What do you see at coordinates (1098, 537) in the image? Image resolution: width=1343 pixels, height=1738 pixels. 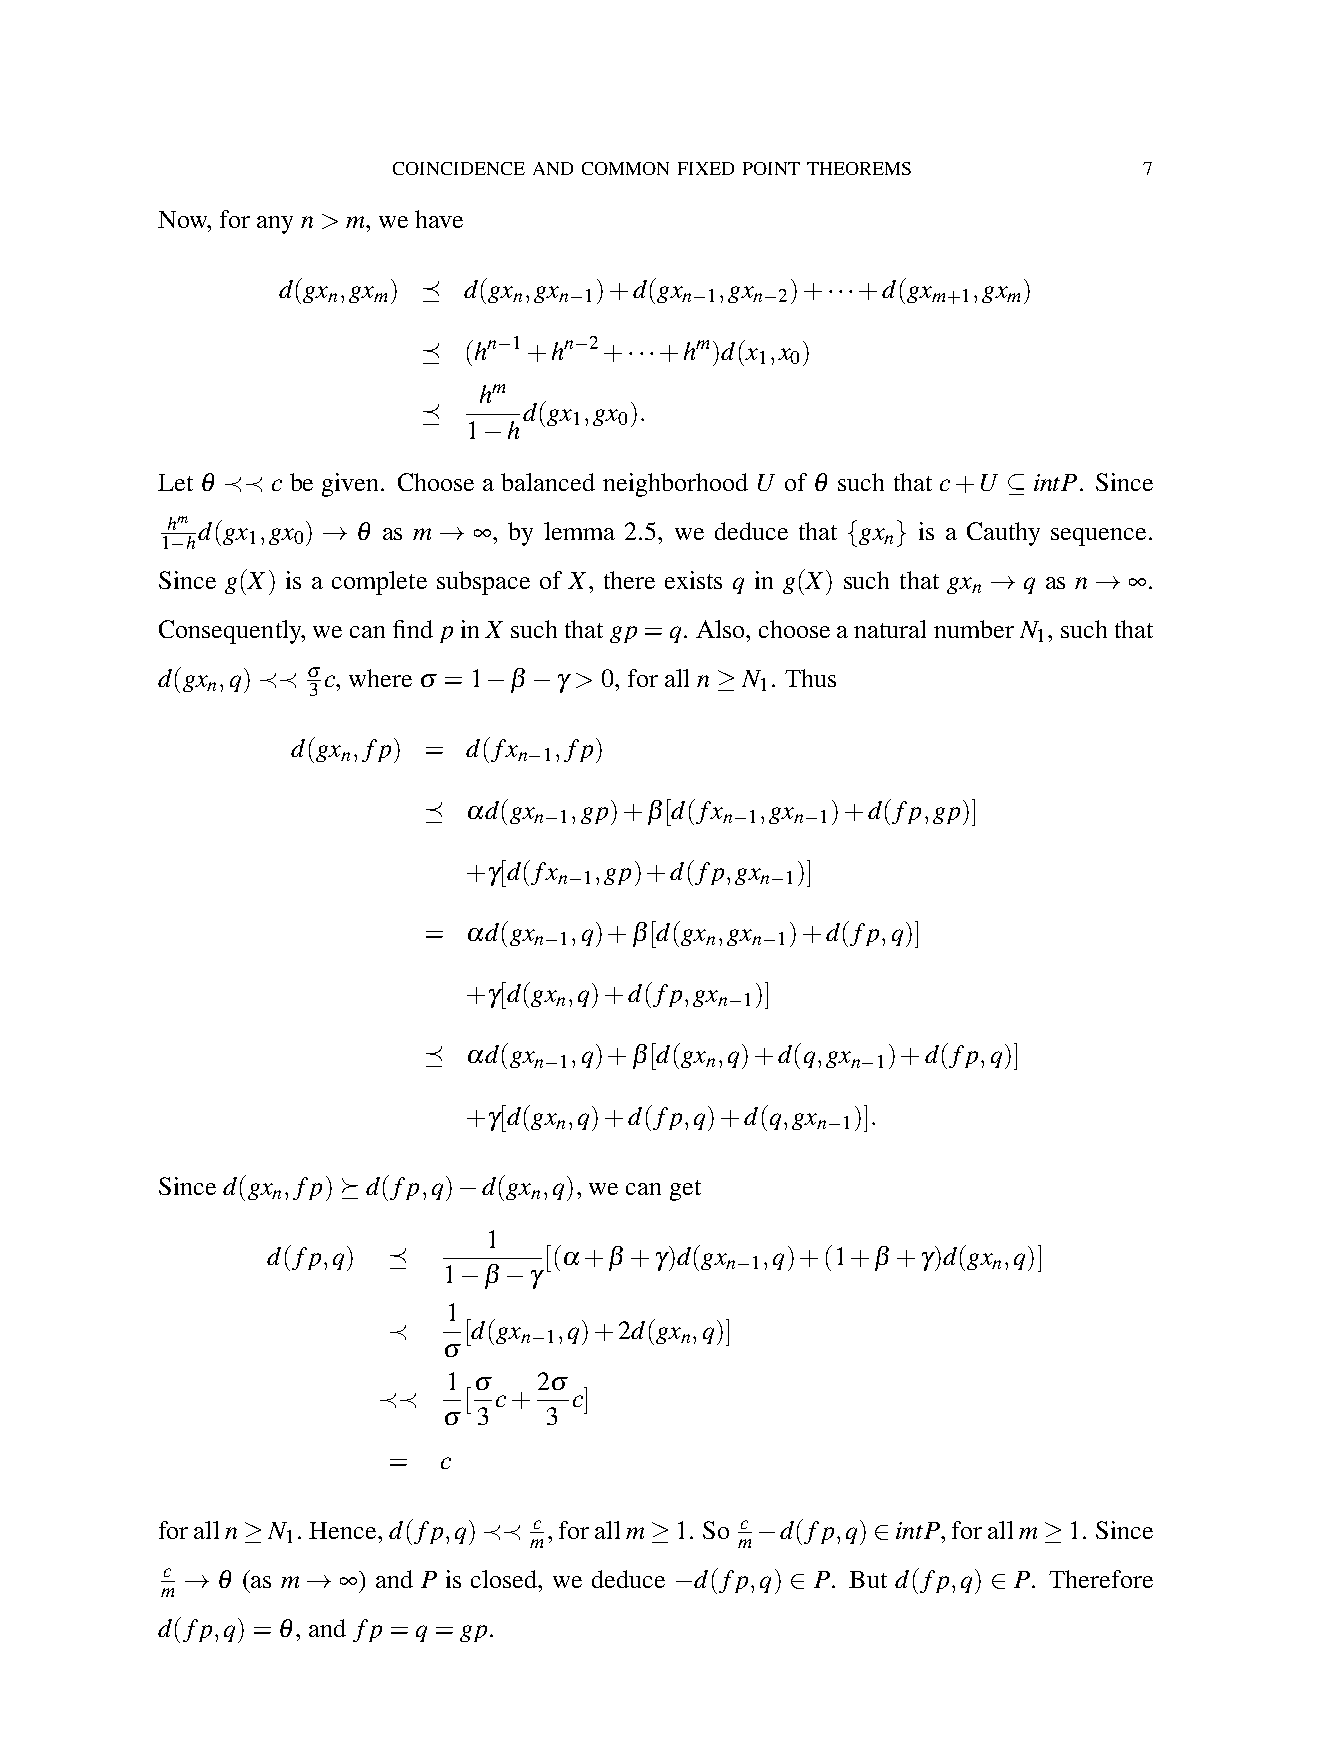 I see `sequence` at bounding box center [1098, 537].
